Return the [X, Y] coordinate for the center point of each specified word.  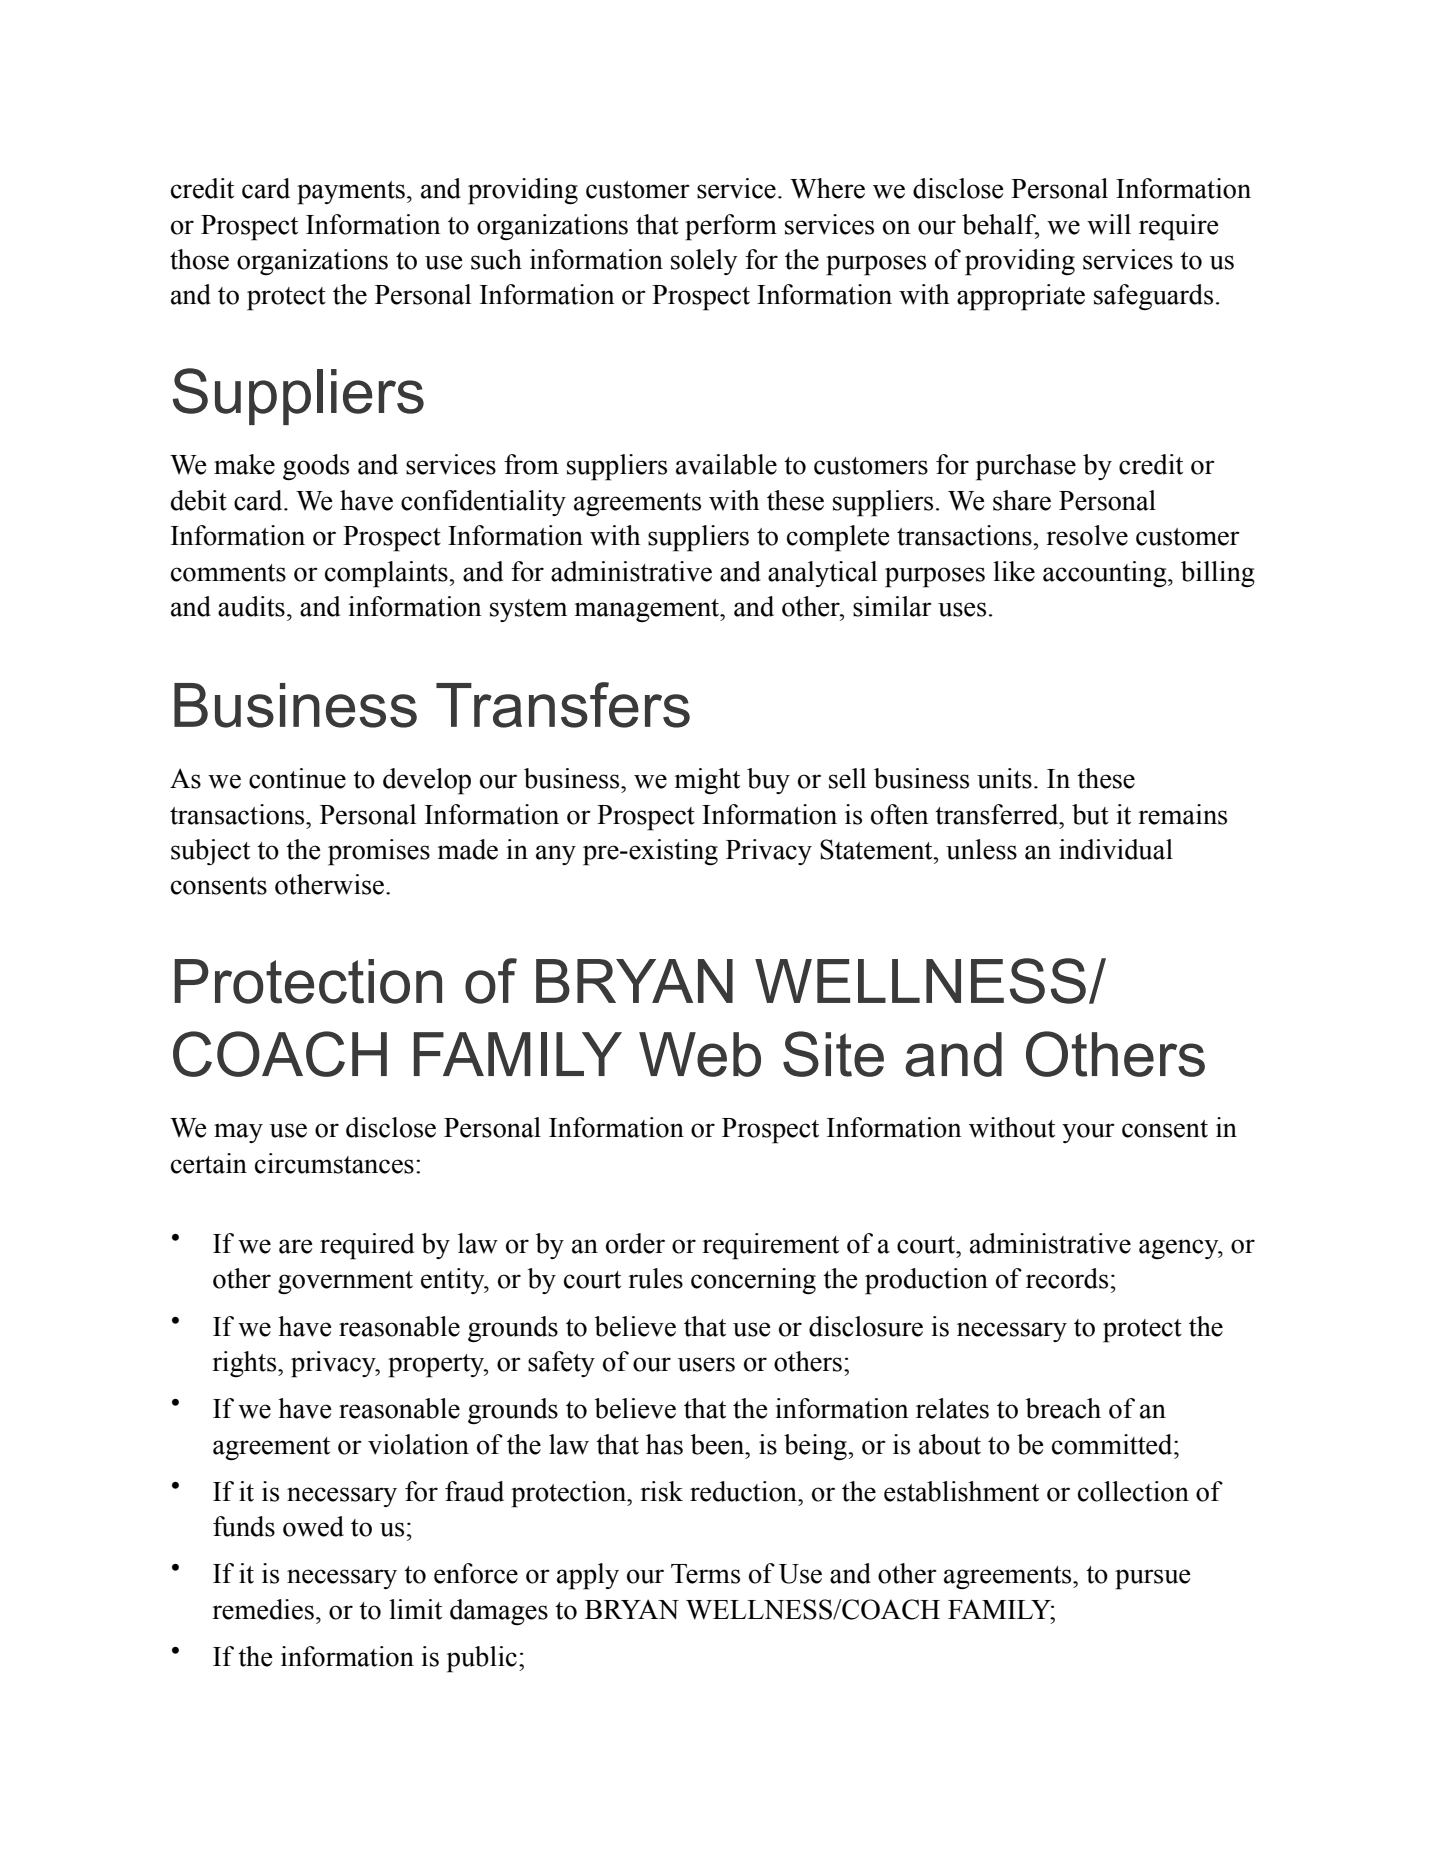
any [556, 855]
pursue [1153, 1579]
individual [1116, 849]
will [1109, 224]
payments [351, 193]
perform [731, 227]
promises [379, 852]
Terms [705, 1574]
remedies [263, 1609]
